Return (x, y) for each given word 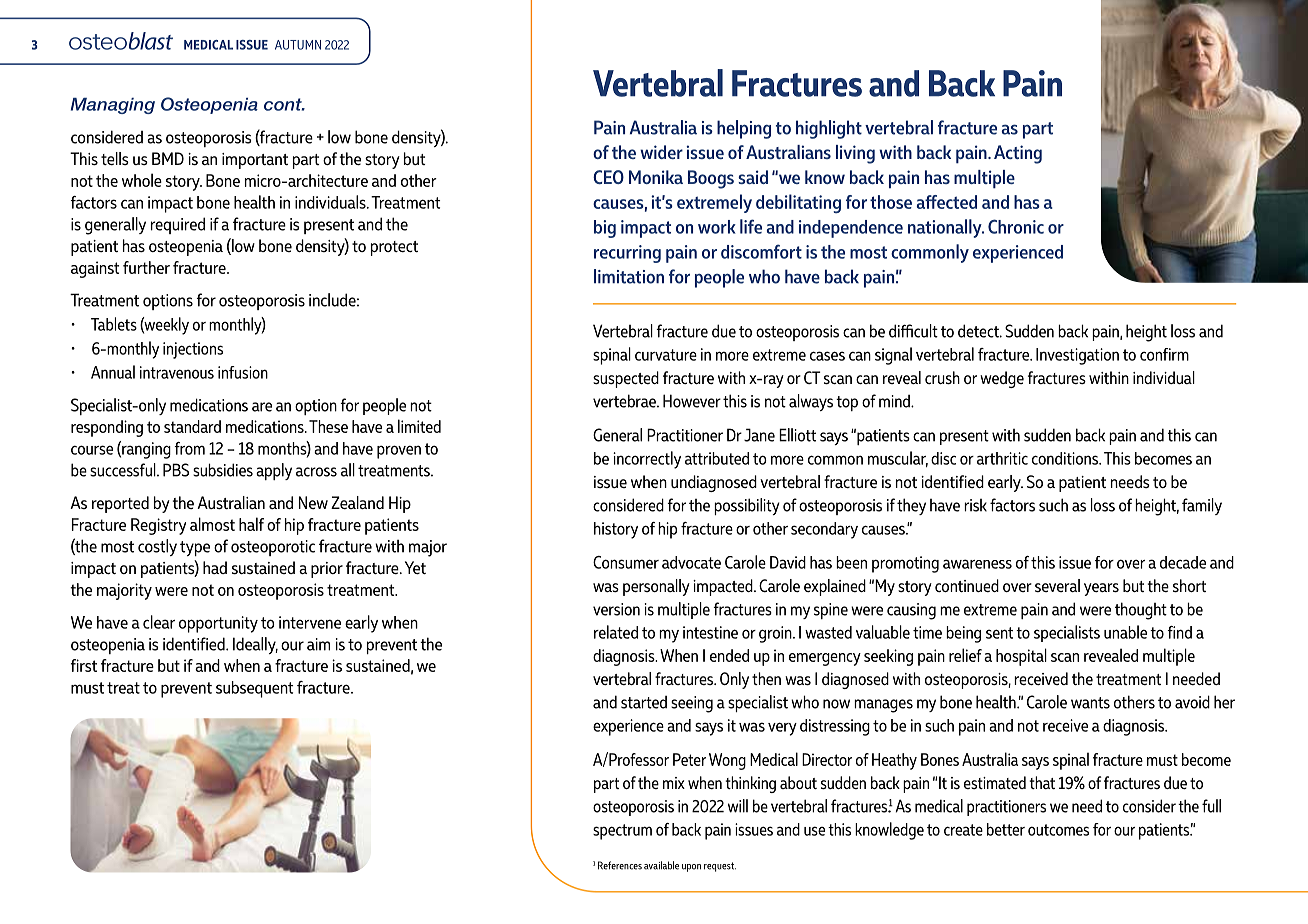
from (189, 448)
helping (744, 129)
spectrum (622, 832)
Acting (1018, 154)
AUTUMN (298, 45)
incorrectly (647, 460)
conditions (1066, 458)
